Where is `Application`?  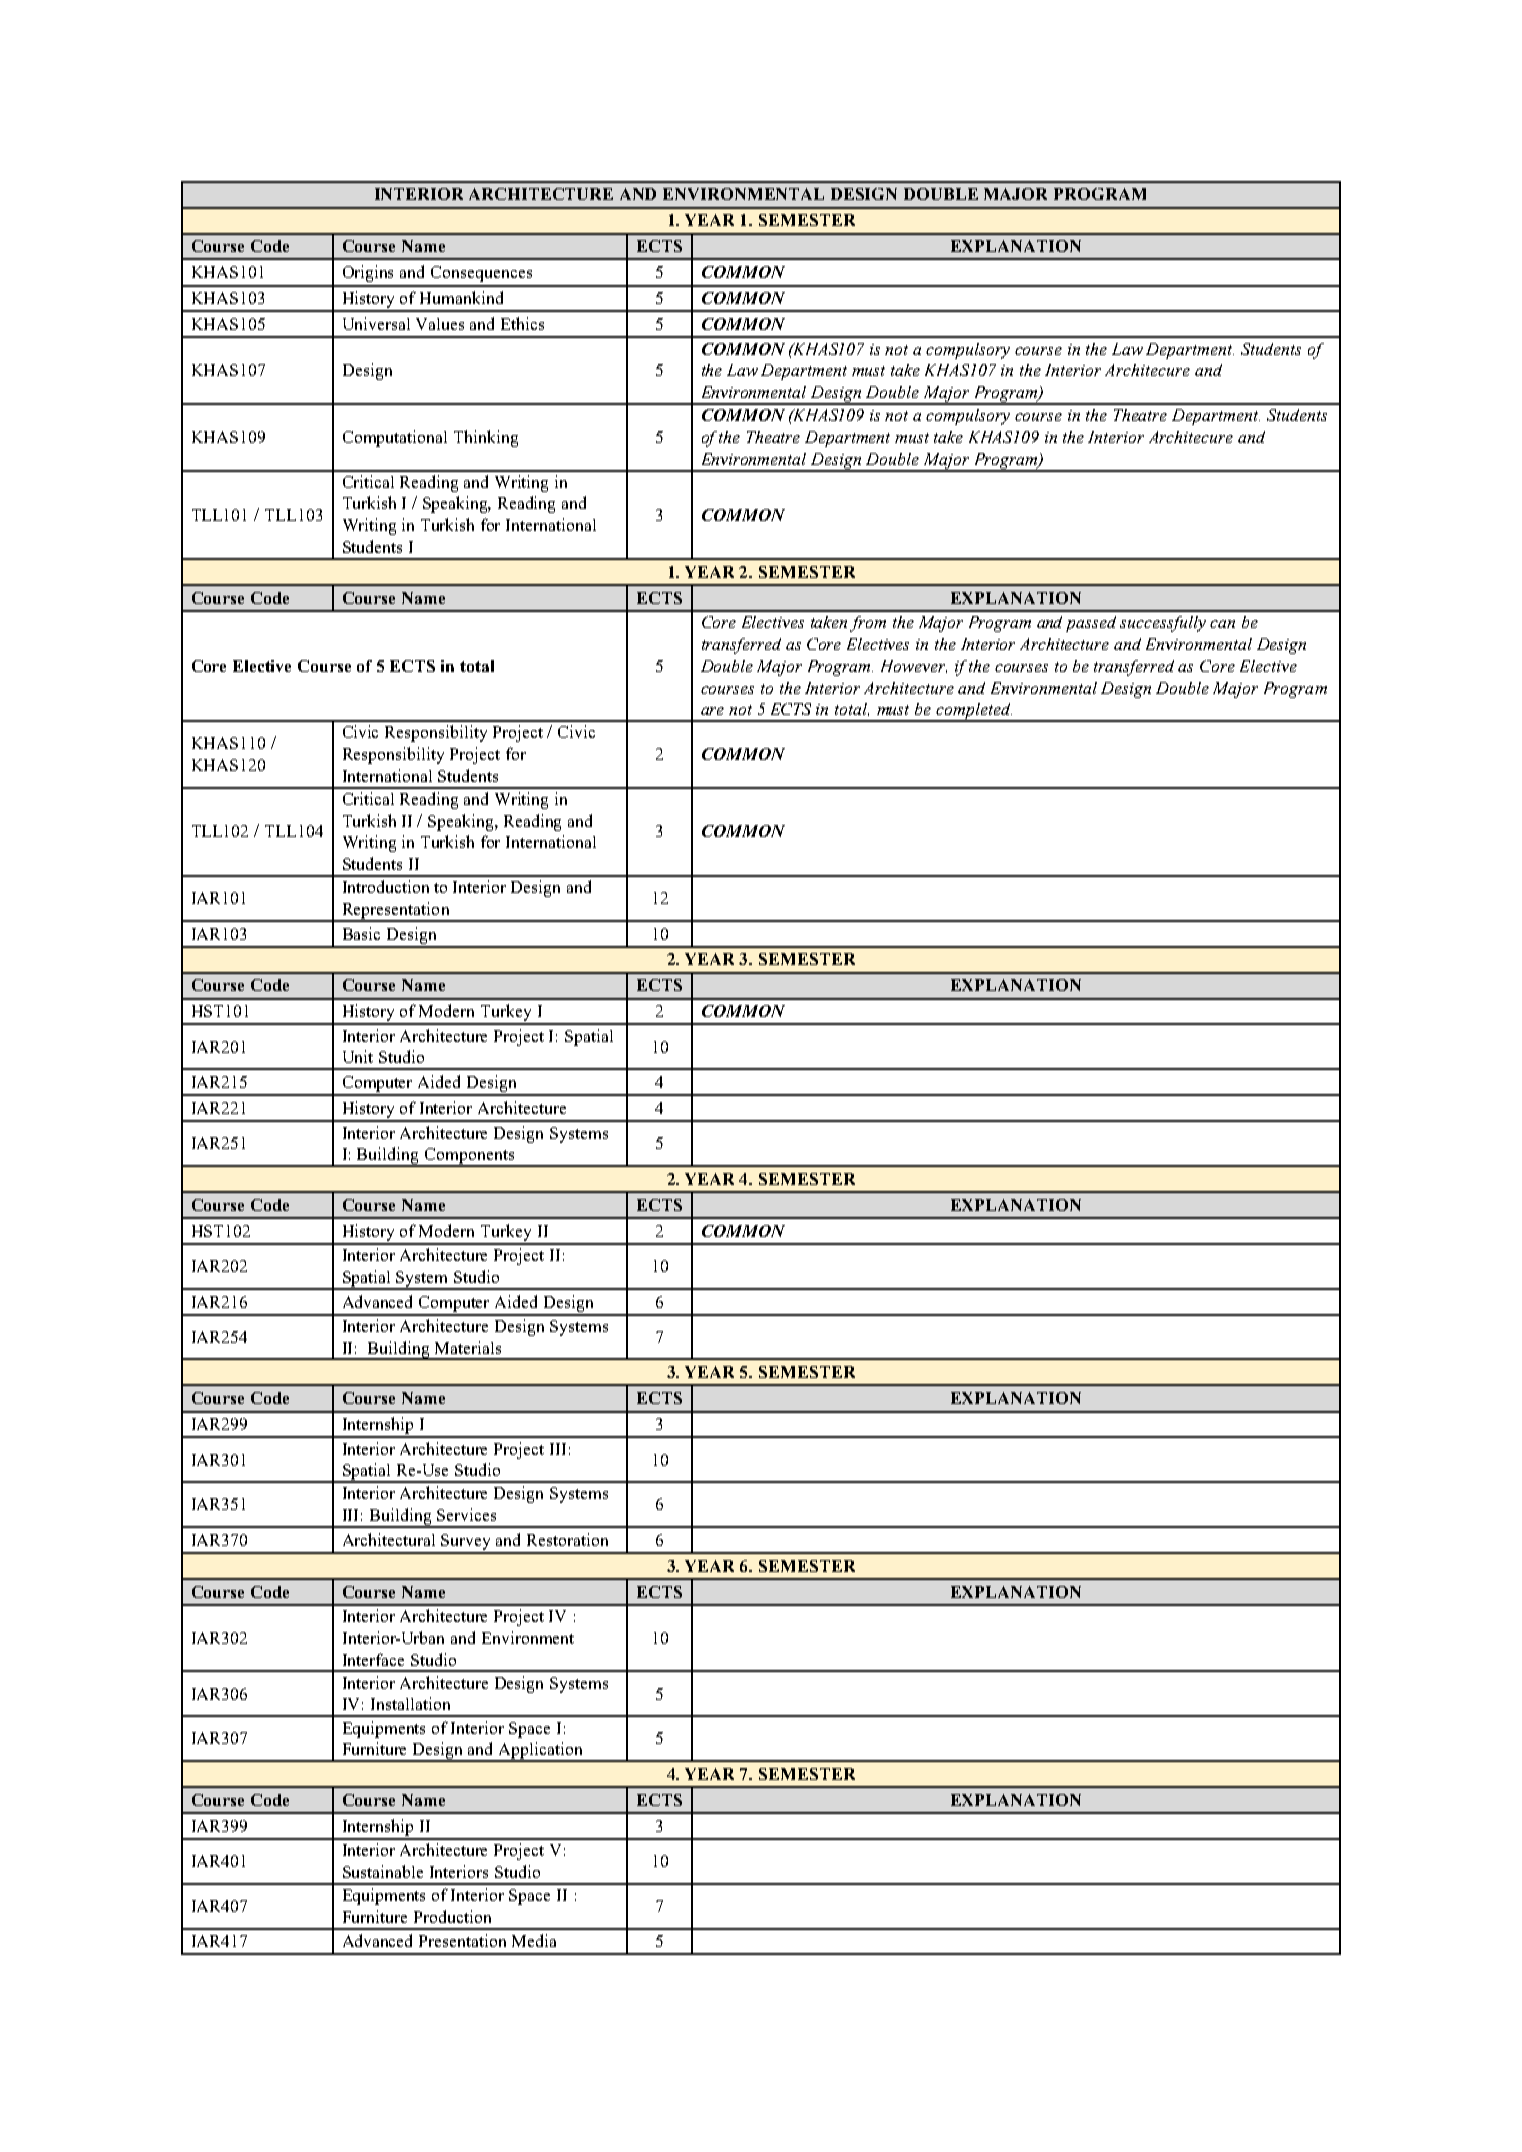
Application is located at coordinates (541, 1752).
